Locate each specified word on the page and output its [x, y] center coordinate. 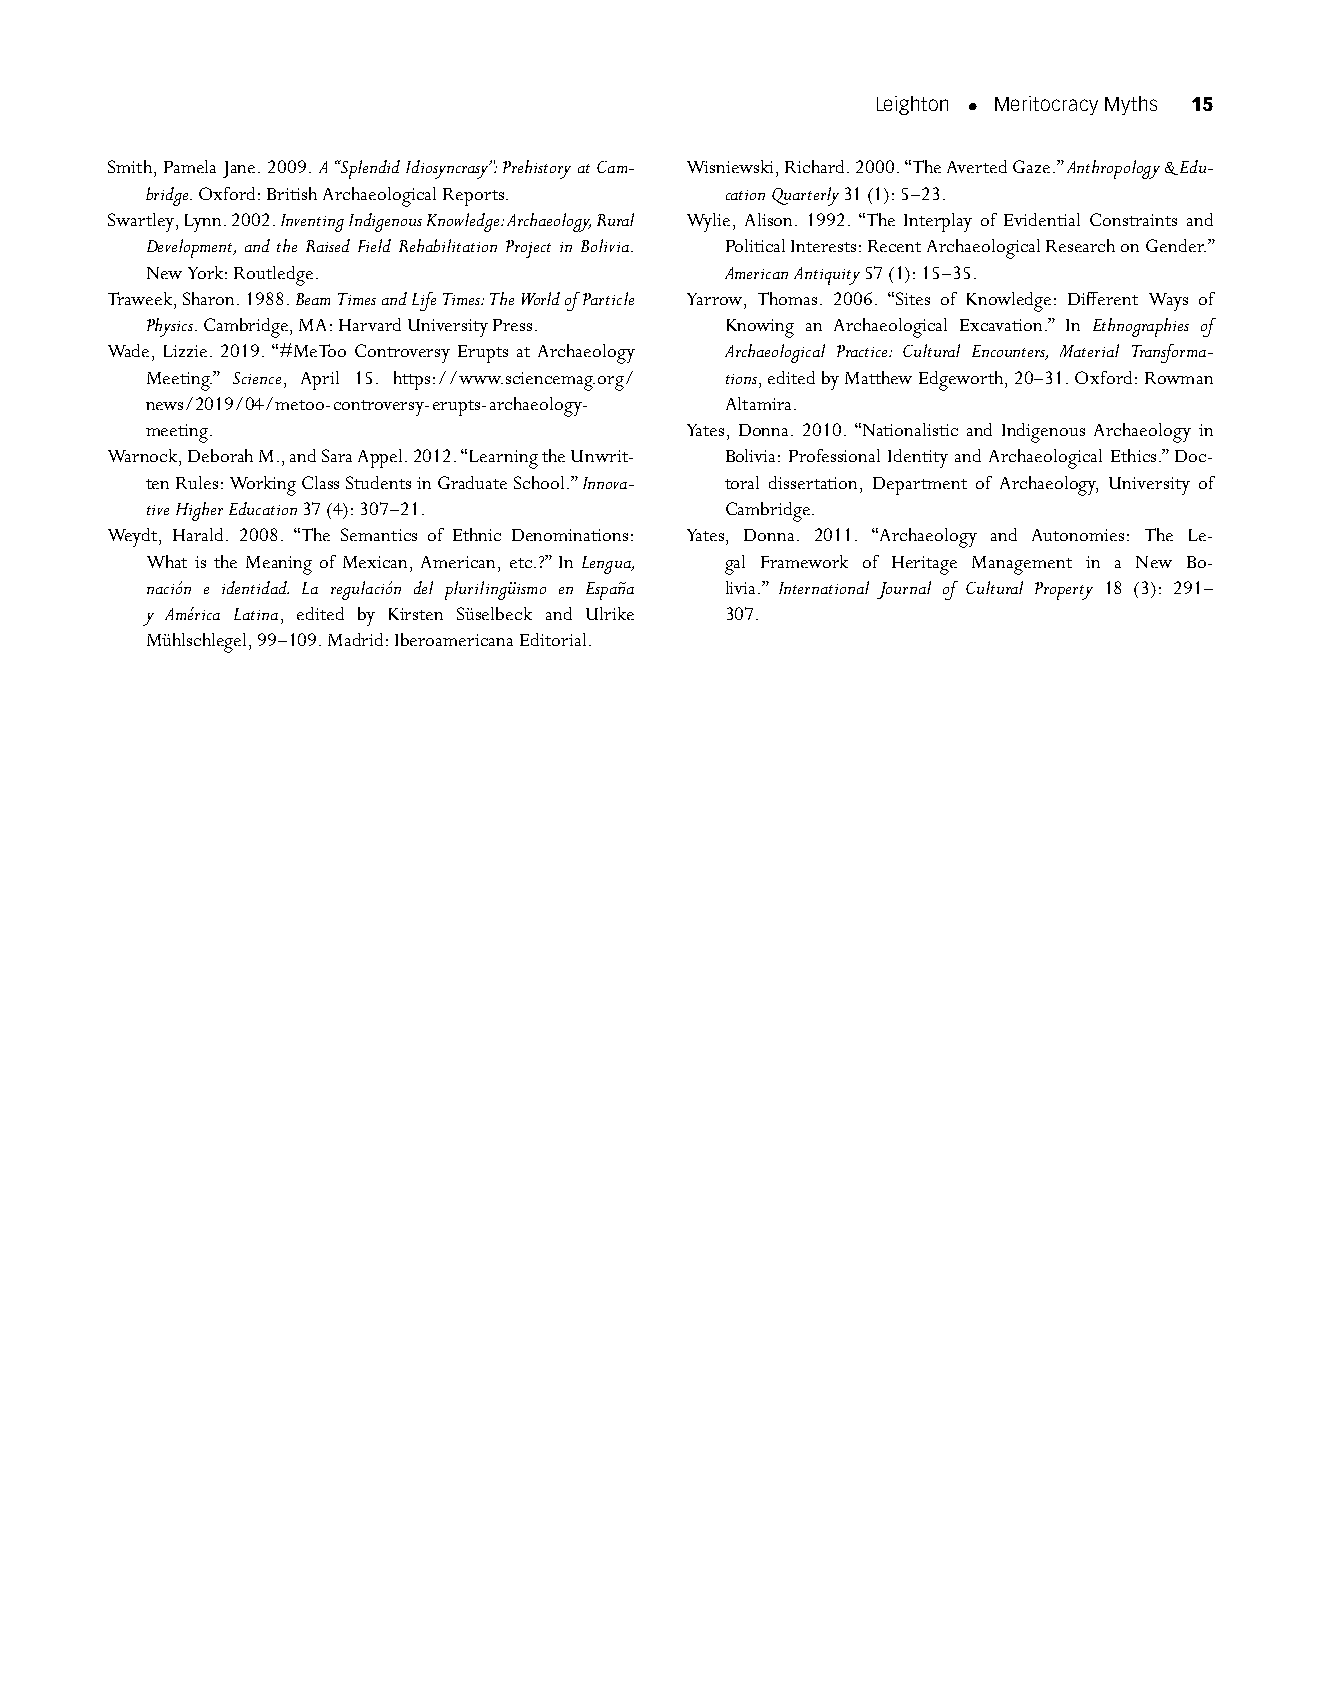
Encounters [1010, 352]
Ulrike [610, 613]
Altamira [758, 403]
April [320, 380]
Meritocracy [1046, 105]
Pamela [190, 166]
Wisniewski [732, 166]
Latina [256, 614]
